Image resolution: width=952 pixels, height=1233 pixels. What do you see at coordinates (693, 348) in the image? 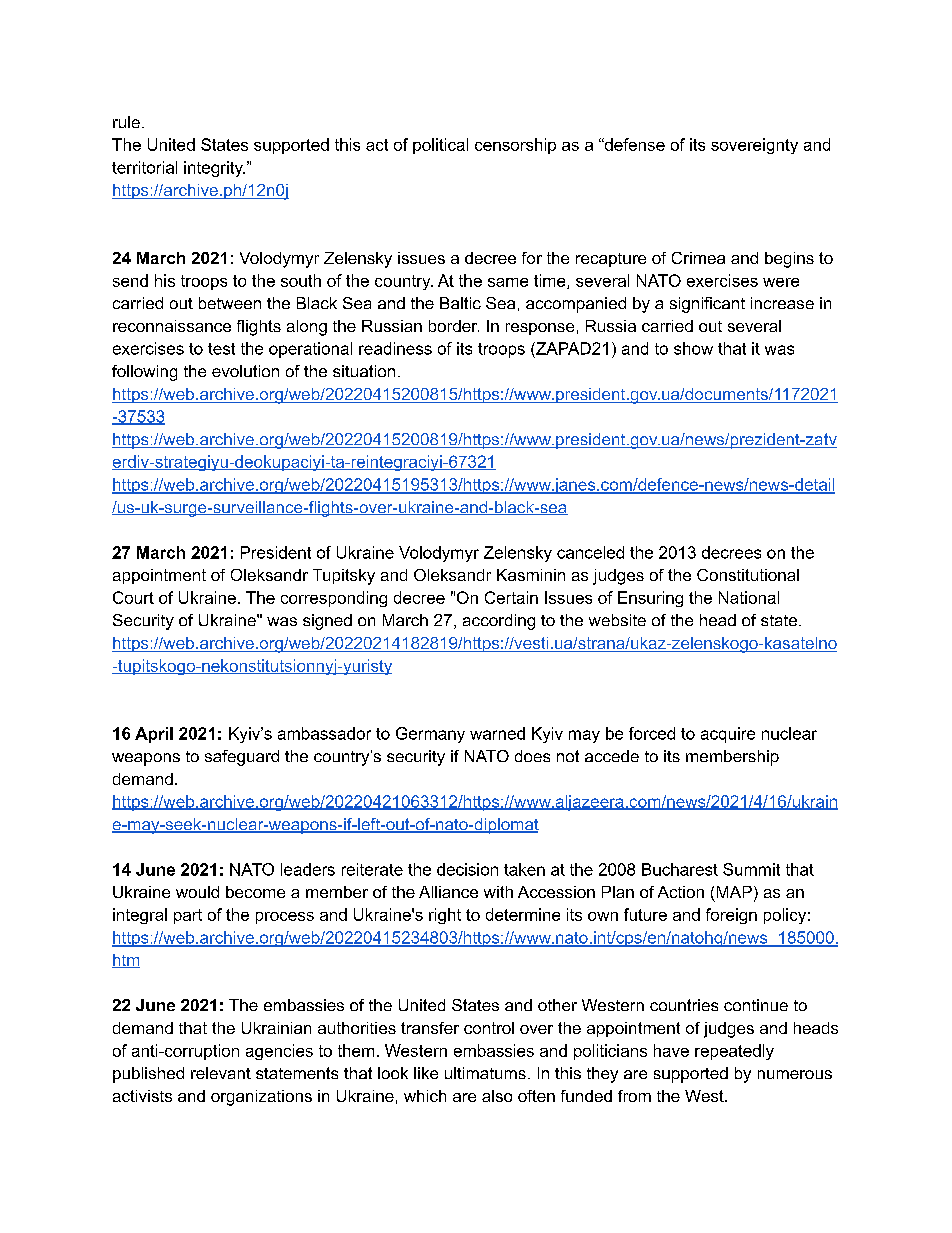
I see `show` at bounding box center [693, 348].
